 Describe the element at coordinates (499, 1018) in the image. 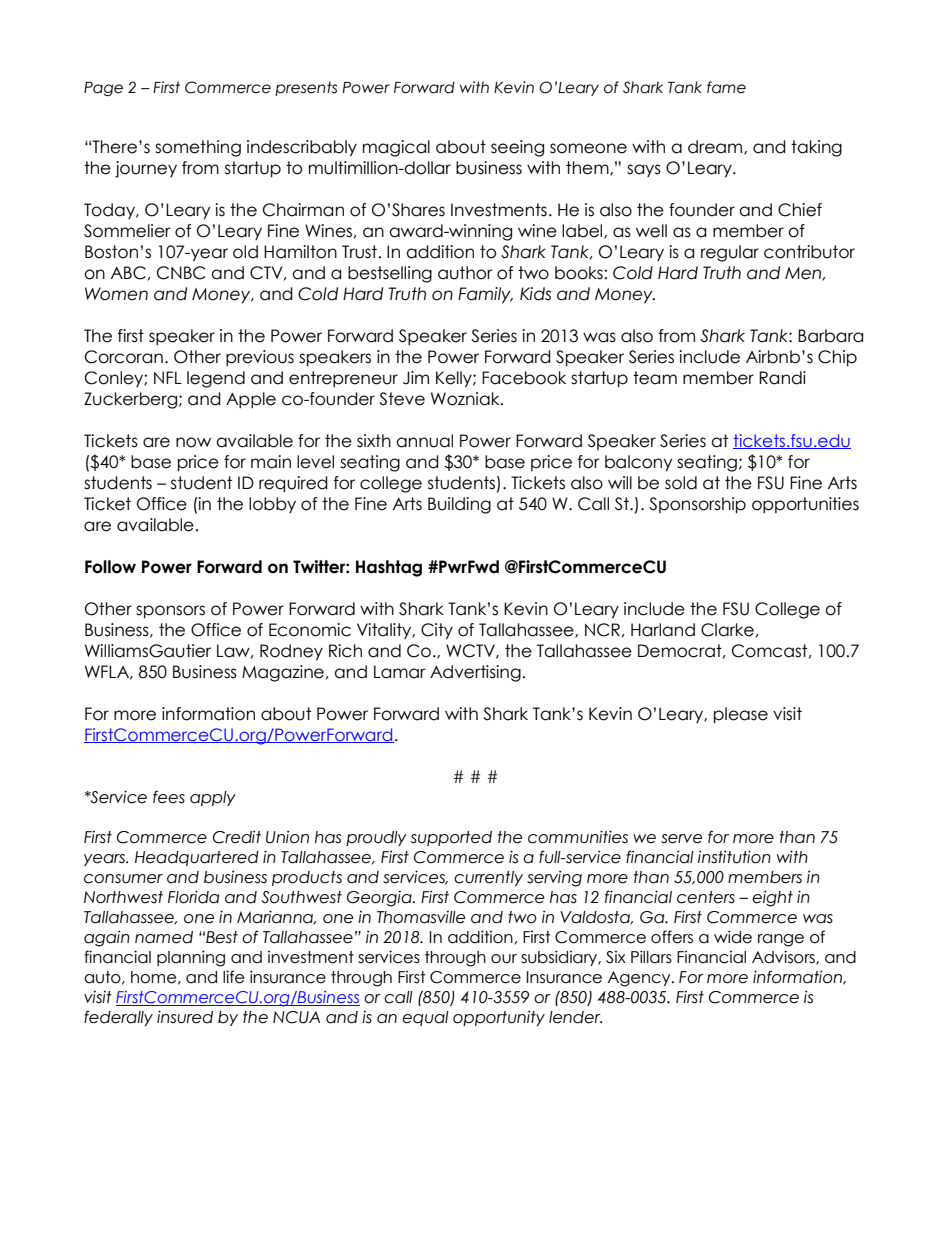

I see `opportunity` at that location.
